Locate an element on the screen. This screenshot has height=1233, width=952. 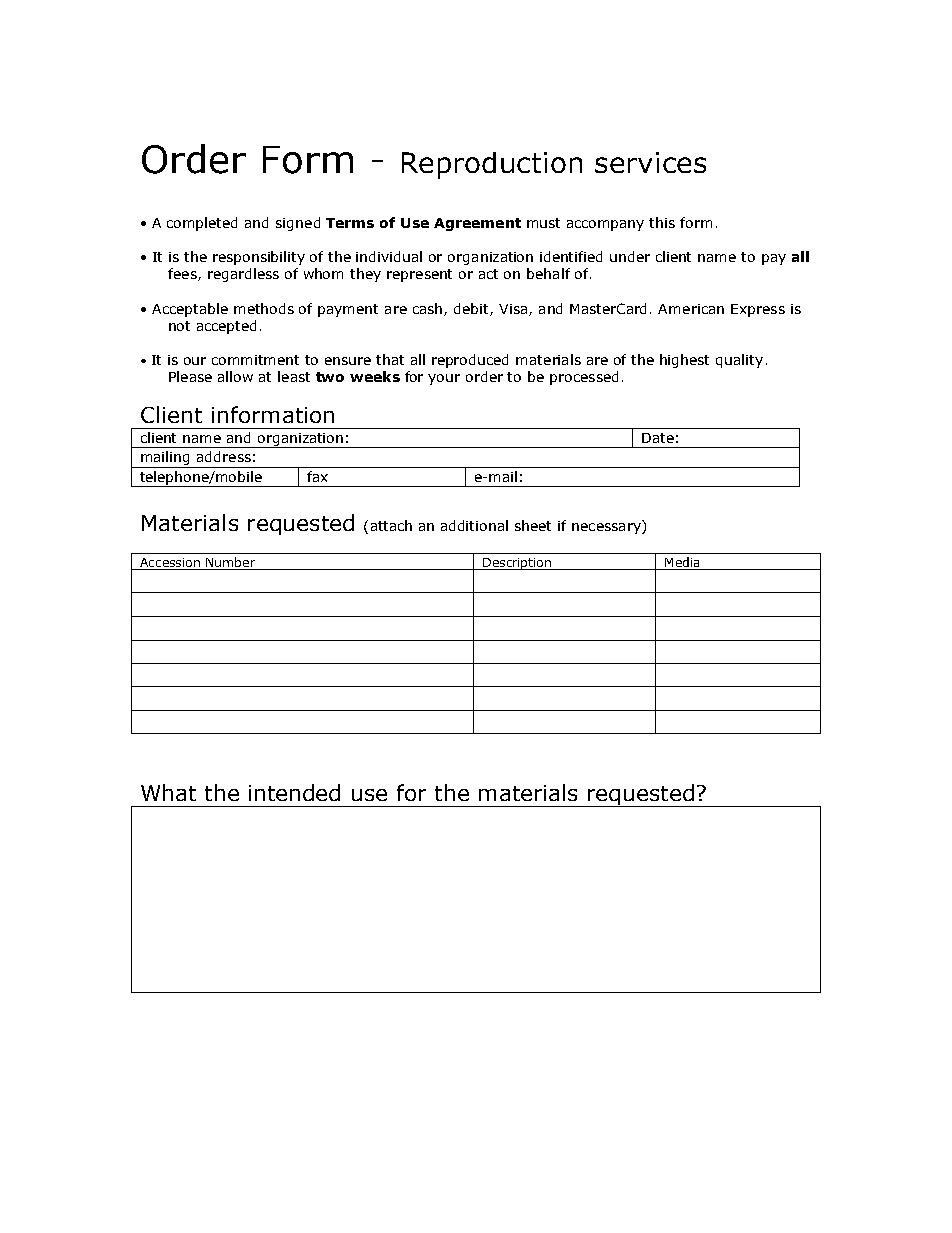
intended is located at coordinates (294, 792).
